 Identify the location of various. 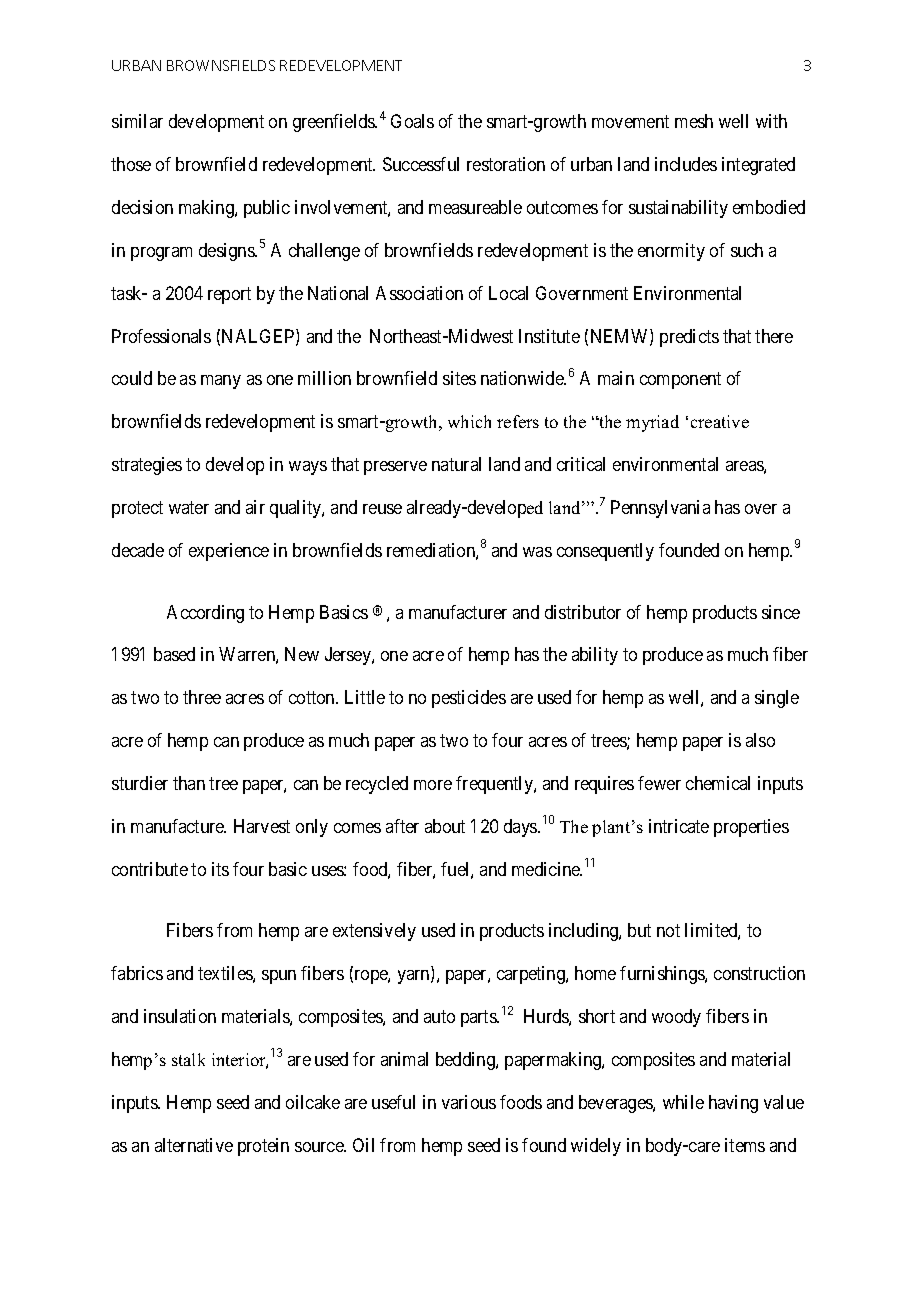
(469, 1102).
